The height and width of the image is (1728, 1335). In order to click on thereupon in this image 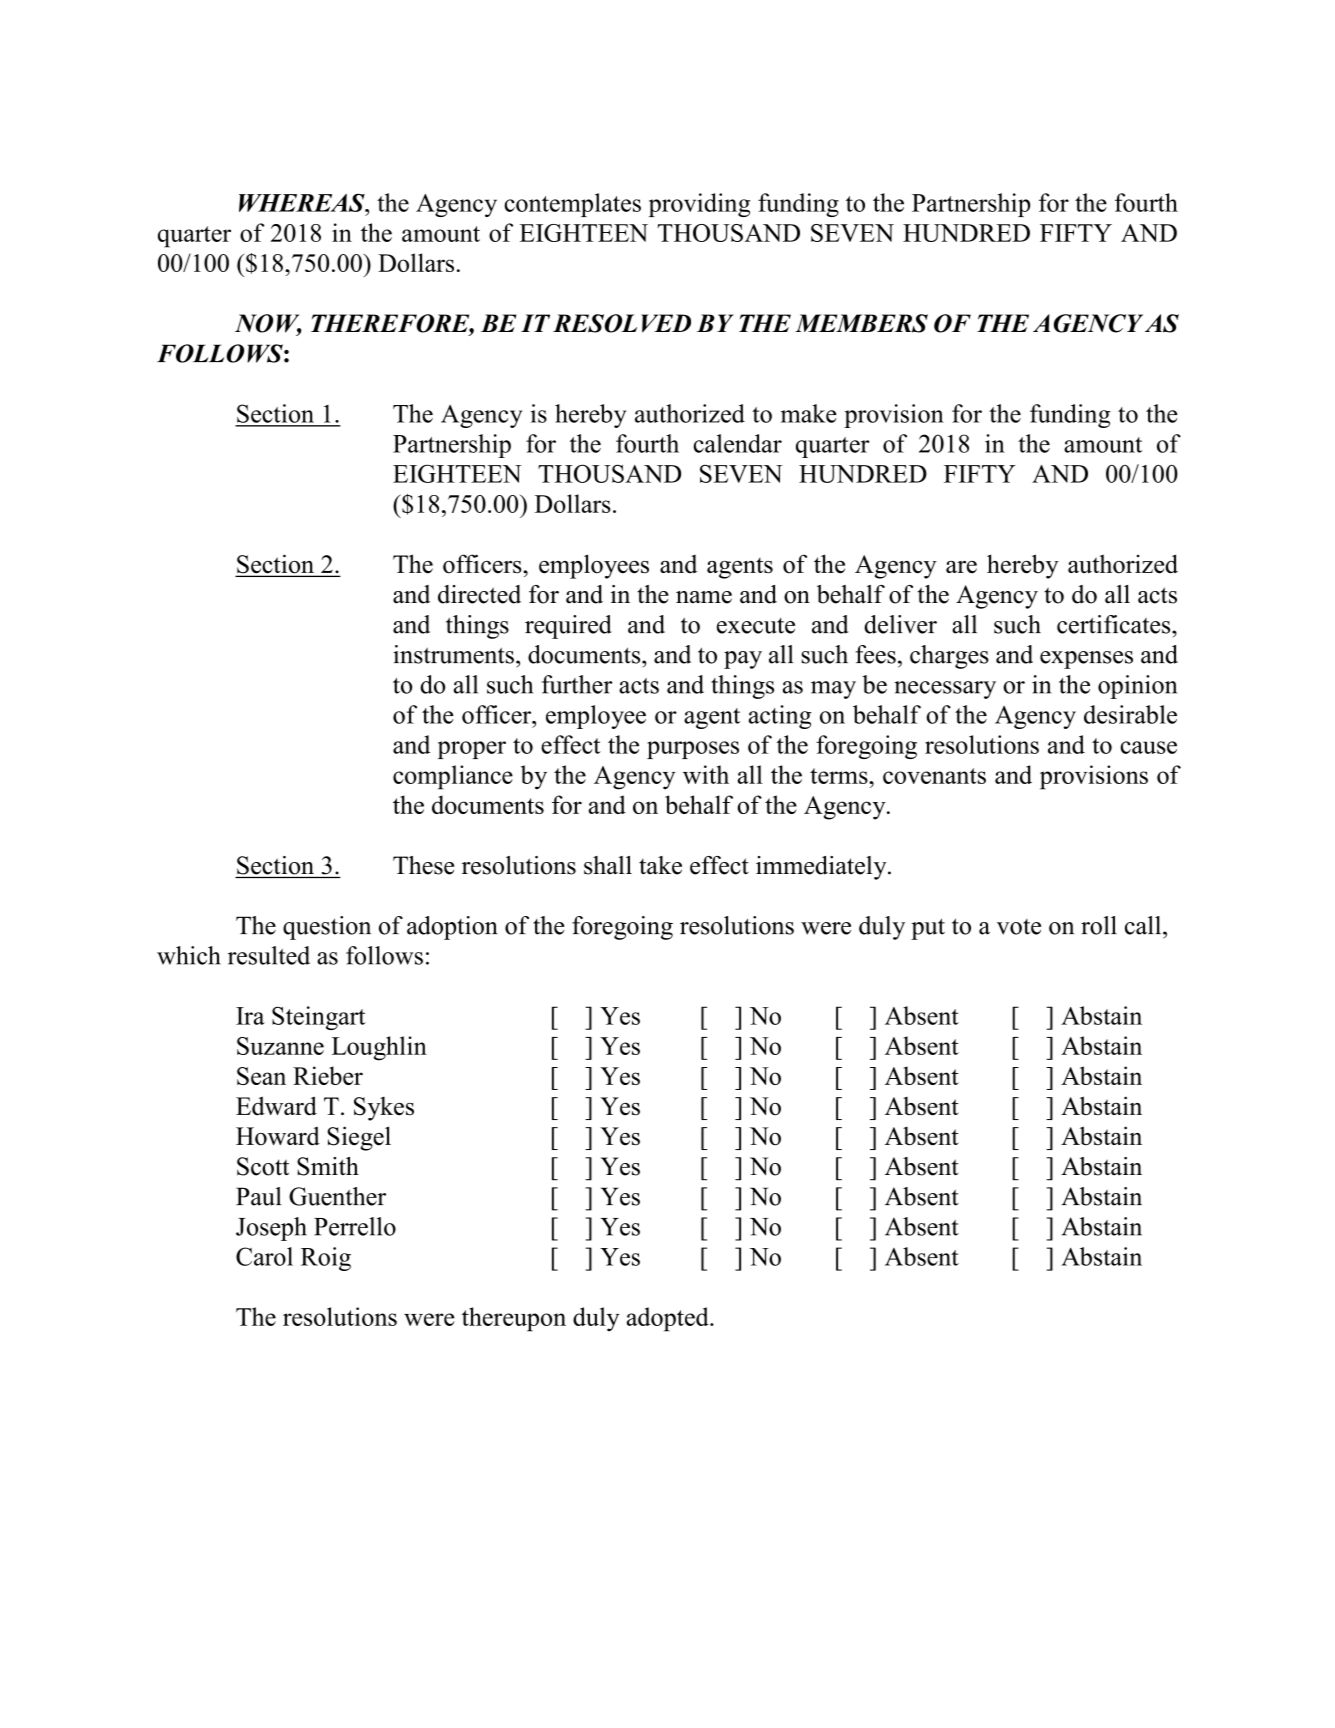, I will do `click(514, 1319)`.
